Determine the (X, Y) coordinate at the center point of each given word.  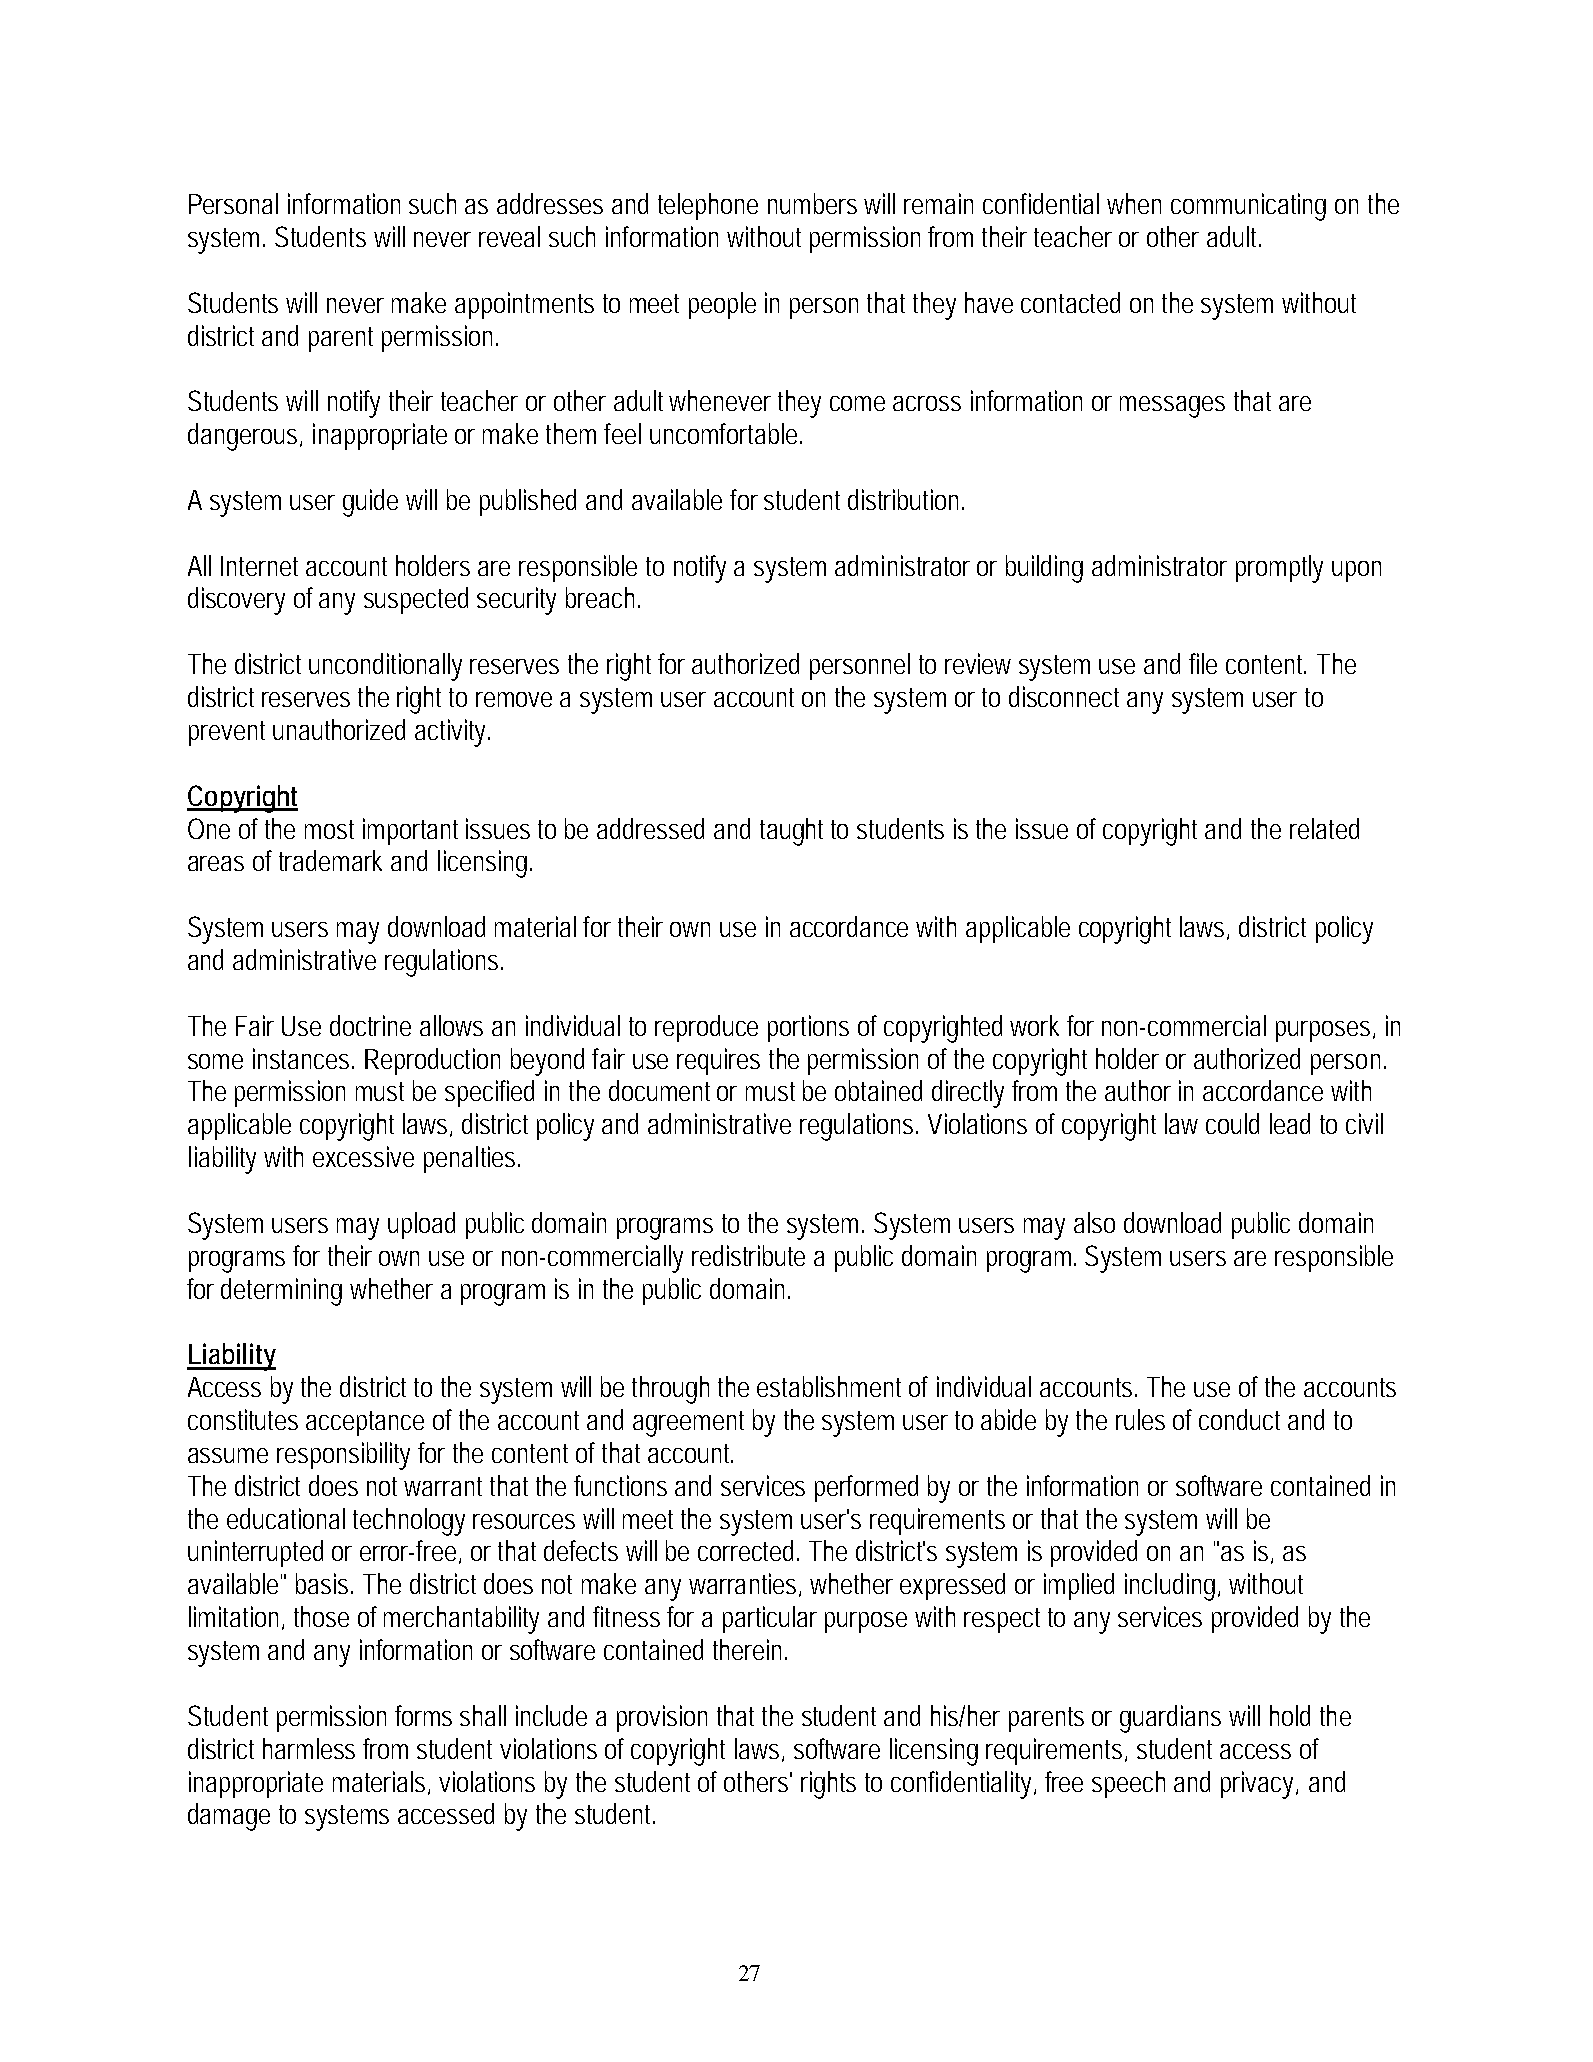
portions (808, 1028)
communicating (1248, 207)
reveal (509, 236)
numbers (812, 203)
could (1232, 1123)
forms (423, 1715)
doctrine (370, 1025)
